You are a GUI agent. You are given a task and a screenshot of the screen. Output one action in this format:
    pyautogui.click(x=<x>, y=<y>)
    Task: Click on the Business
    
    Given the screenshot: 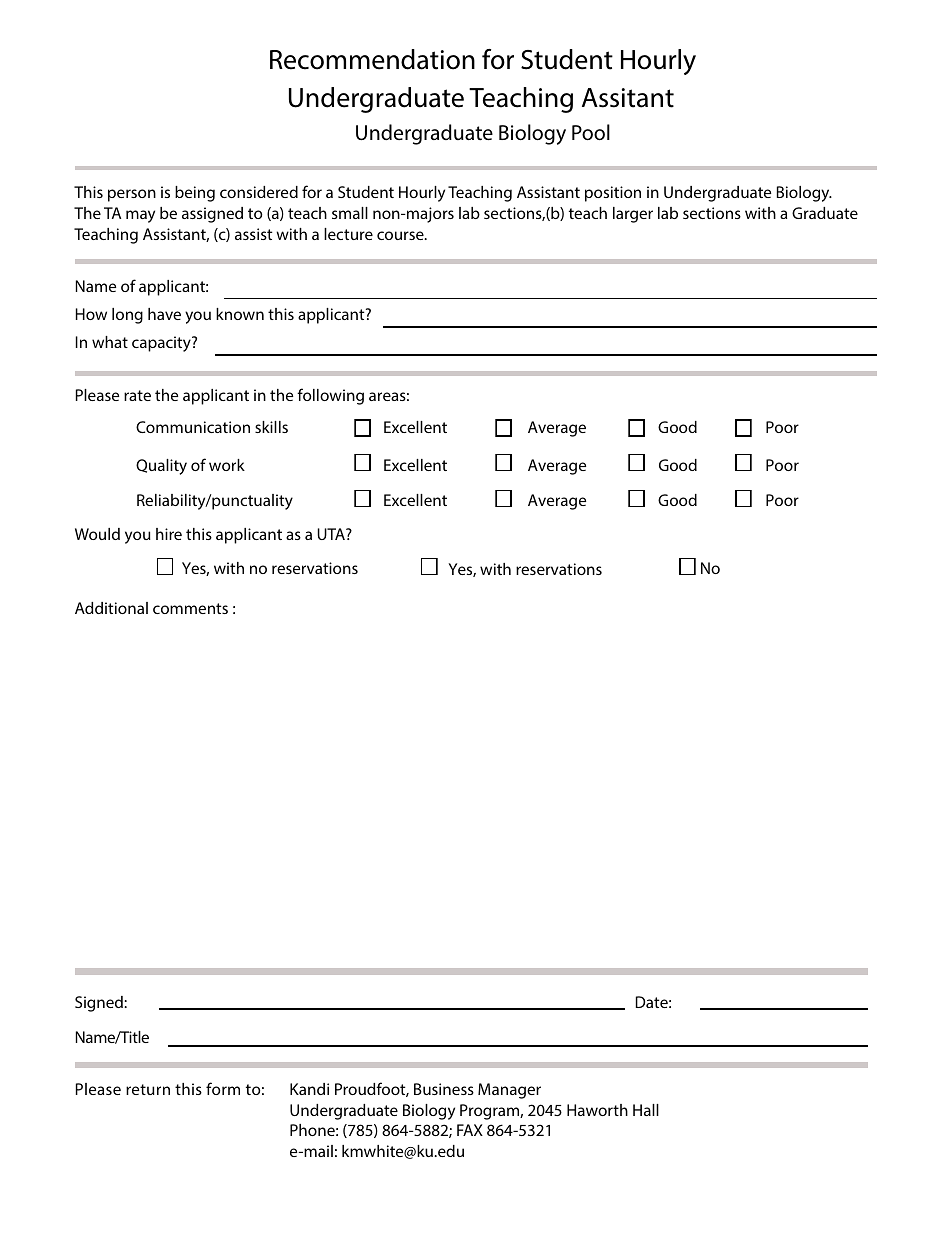 What is the action you would take?
    pyautogui.click(x=444, y=1089)
